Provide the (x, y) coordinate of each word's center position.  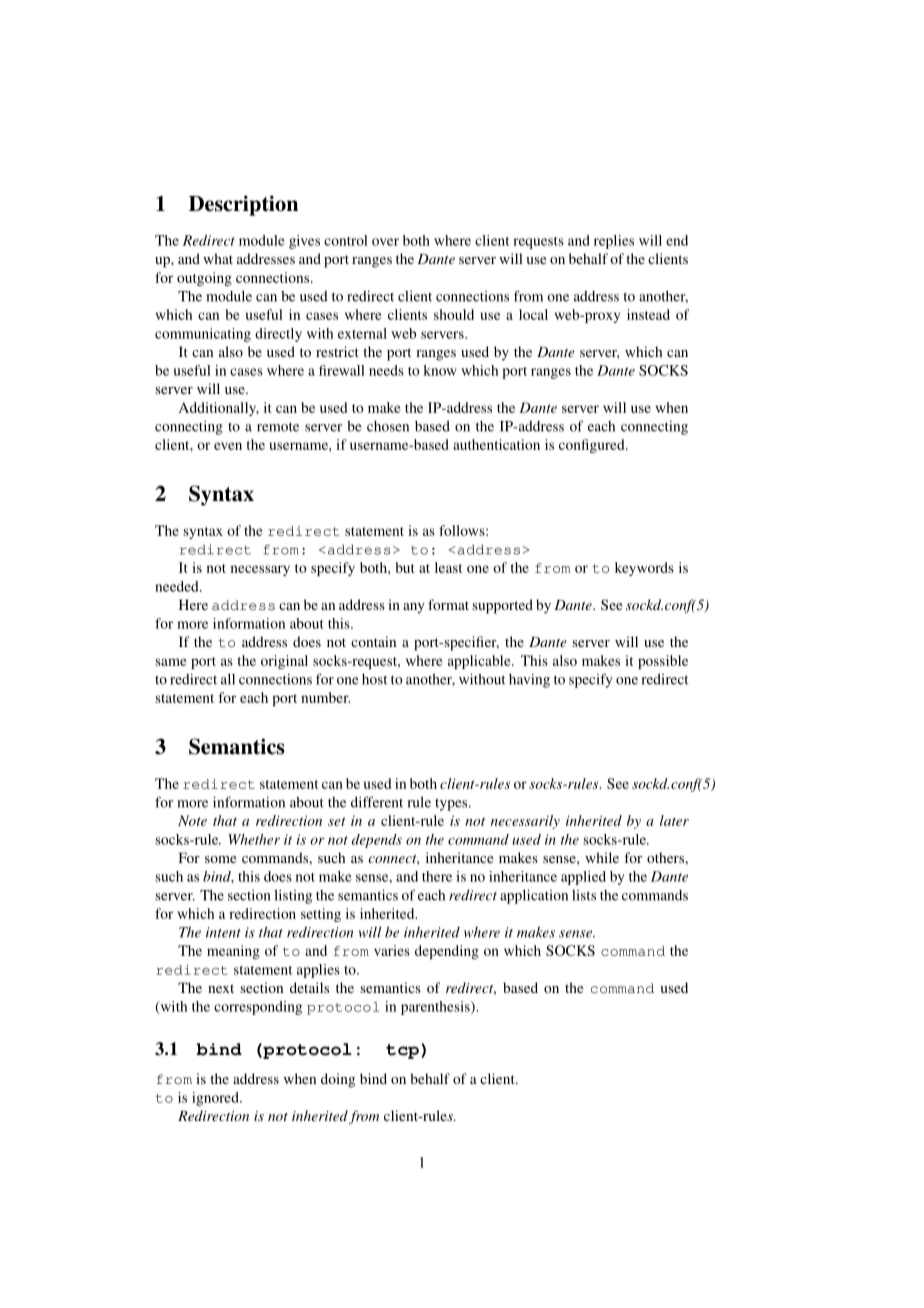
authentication (496, 444)
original (284, 662)
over (385, 242)
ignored (216, 1099)
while (602, 857)
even (228, 446)
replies (614, 242)
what (218, 258)
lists (584, 895)
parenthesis (436, 1008)
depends (377, 841)
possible (663, 662)
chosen (388, 426)
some (220, 859)
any (414, 608)
